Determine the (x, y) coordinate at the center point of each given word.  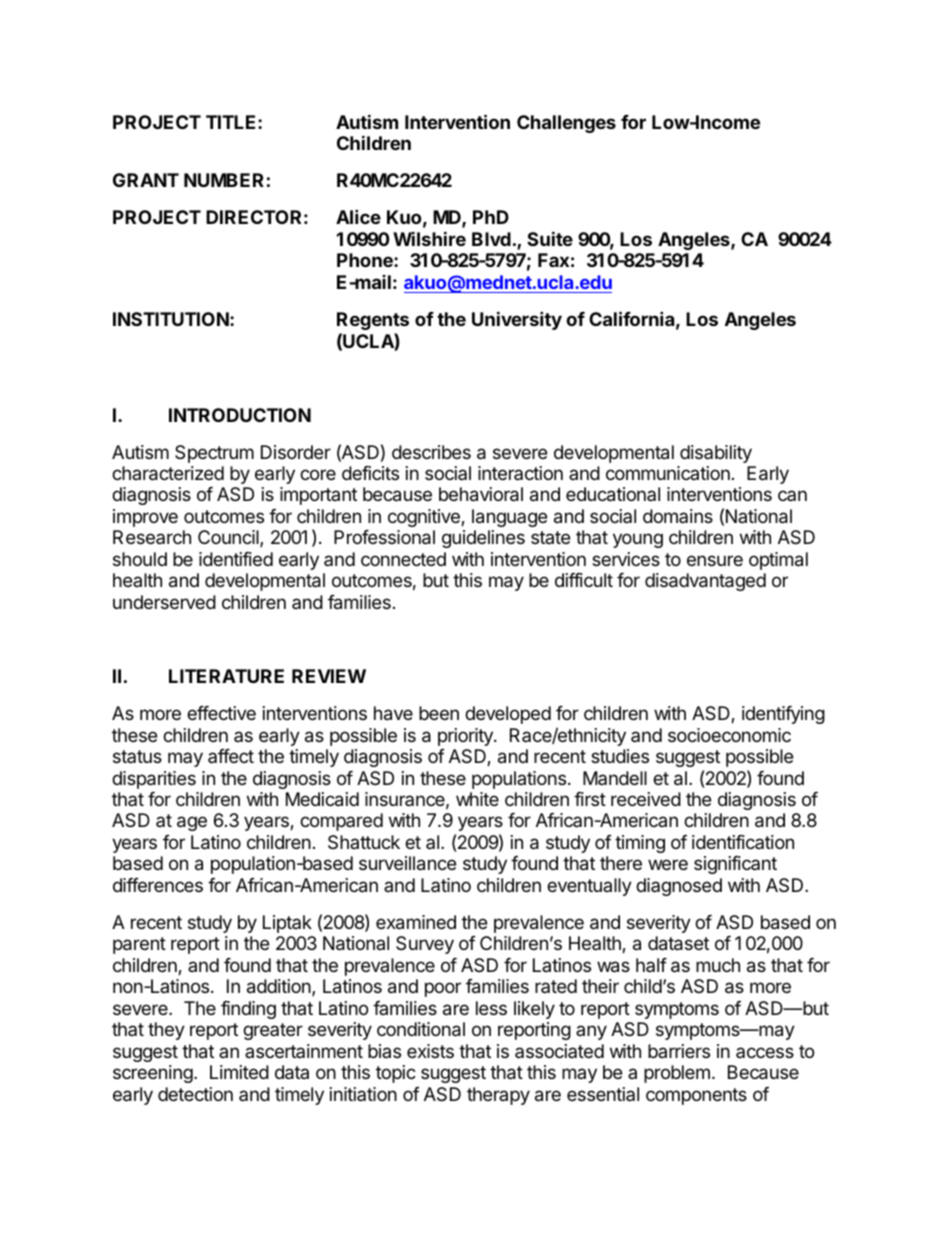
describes (431, 452)
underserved (164, 602)
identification (743, 842)
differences (158, 885)
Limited (239, 1072)
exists (430, 1051)
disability (716, 454)
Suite (550, 238)
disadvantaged (705, 582)
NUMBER (224, 180)
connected (403, 559)
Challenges (566, 124)
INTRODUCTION (240, 415)
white (477, 799)
